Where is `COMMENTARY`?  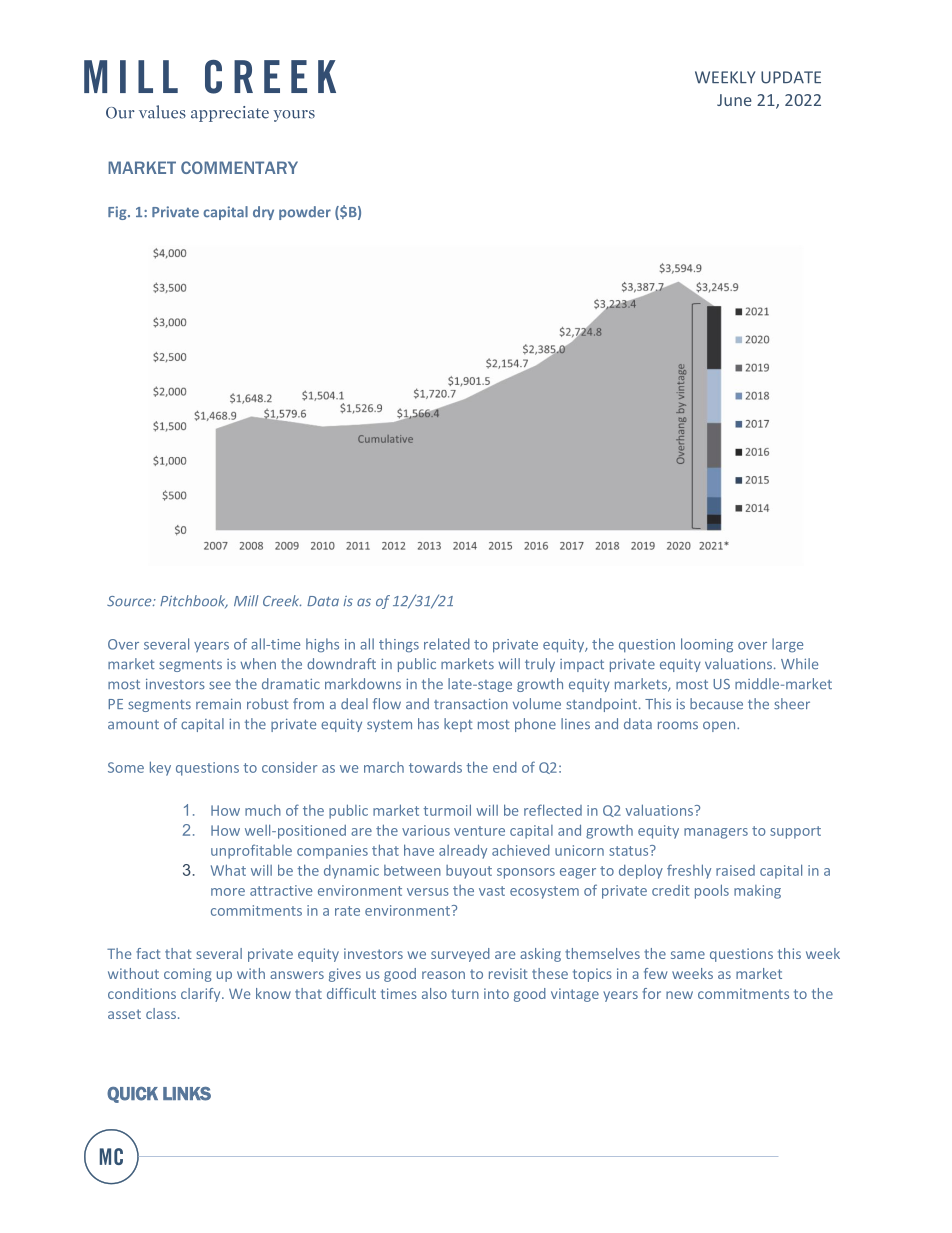
COMMENTARY is located at coordinates (239, 167).
